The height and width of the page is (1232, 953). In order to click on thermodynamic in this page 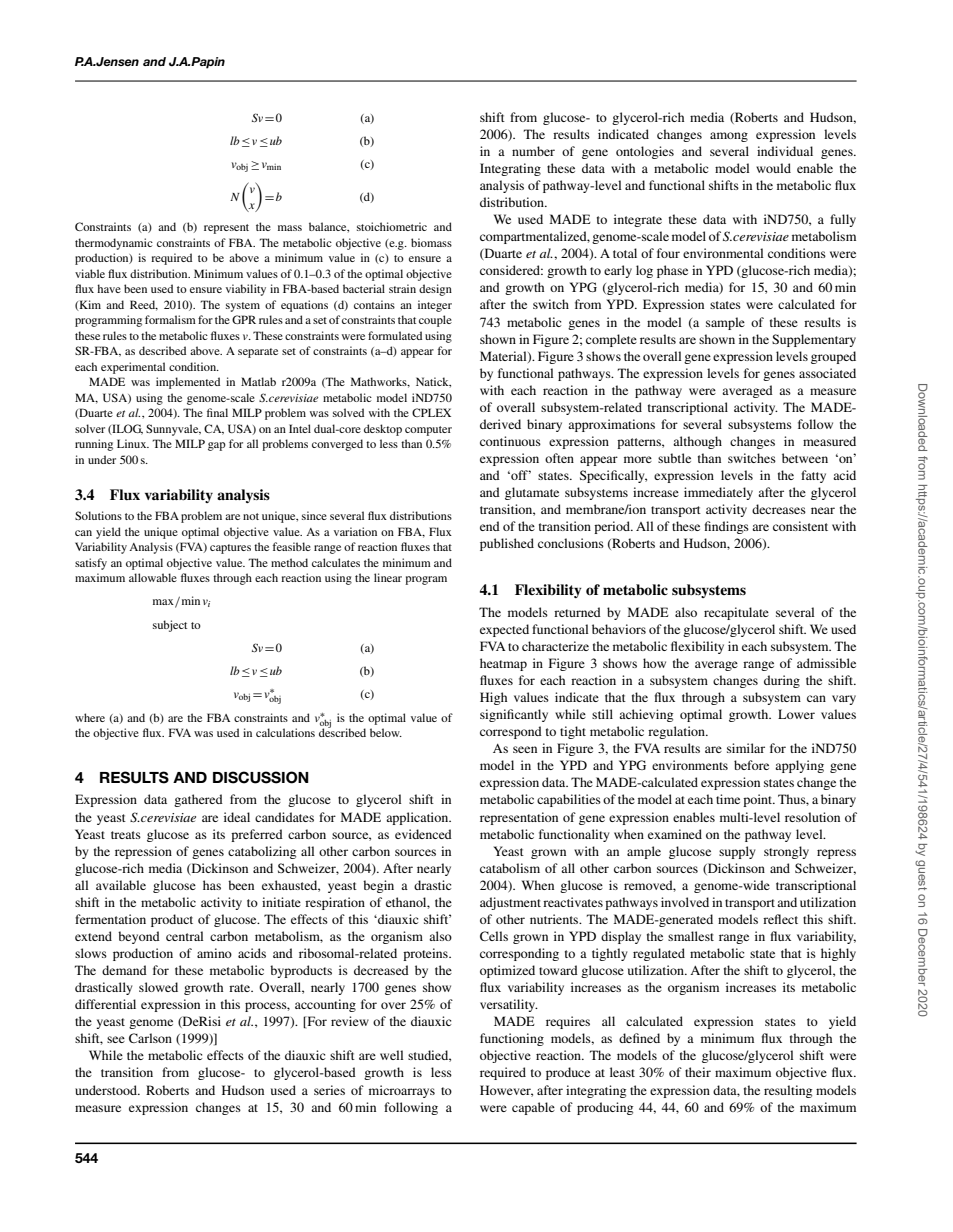, I will do `click(114, 244)`.
